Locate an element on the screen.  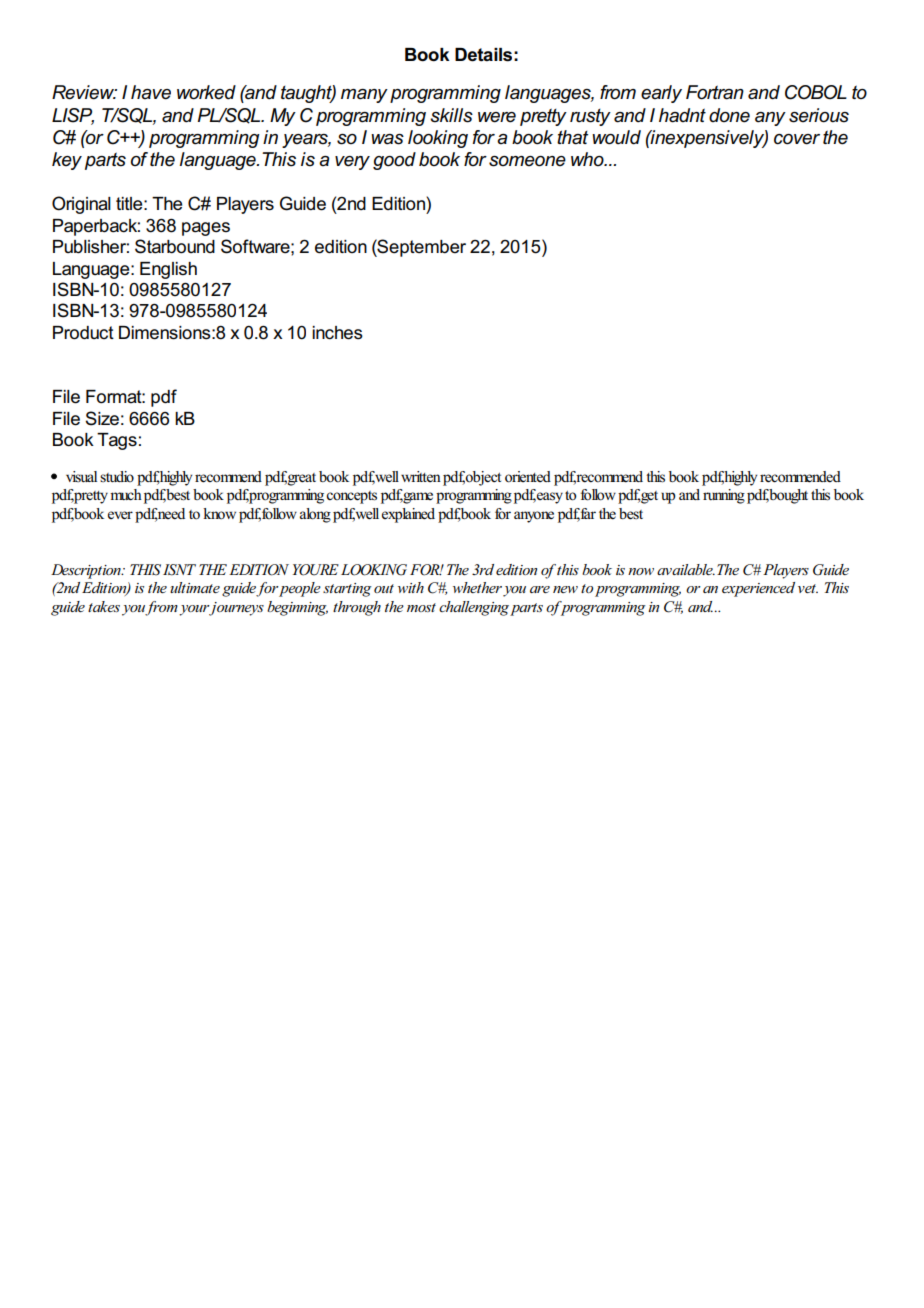
oriented is located at coordinates (528, 477).
